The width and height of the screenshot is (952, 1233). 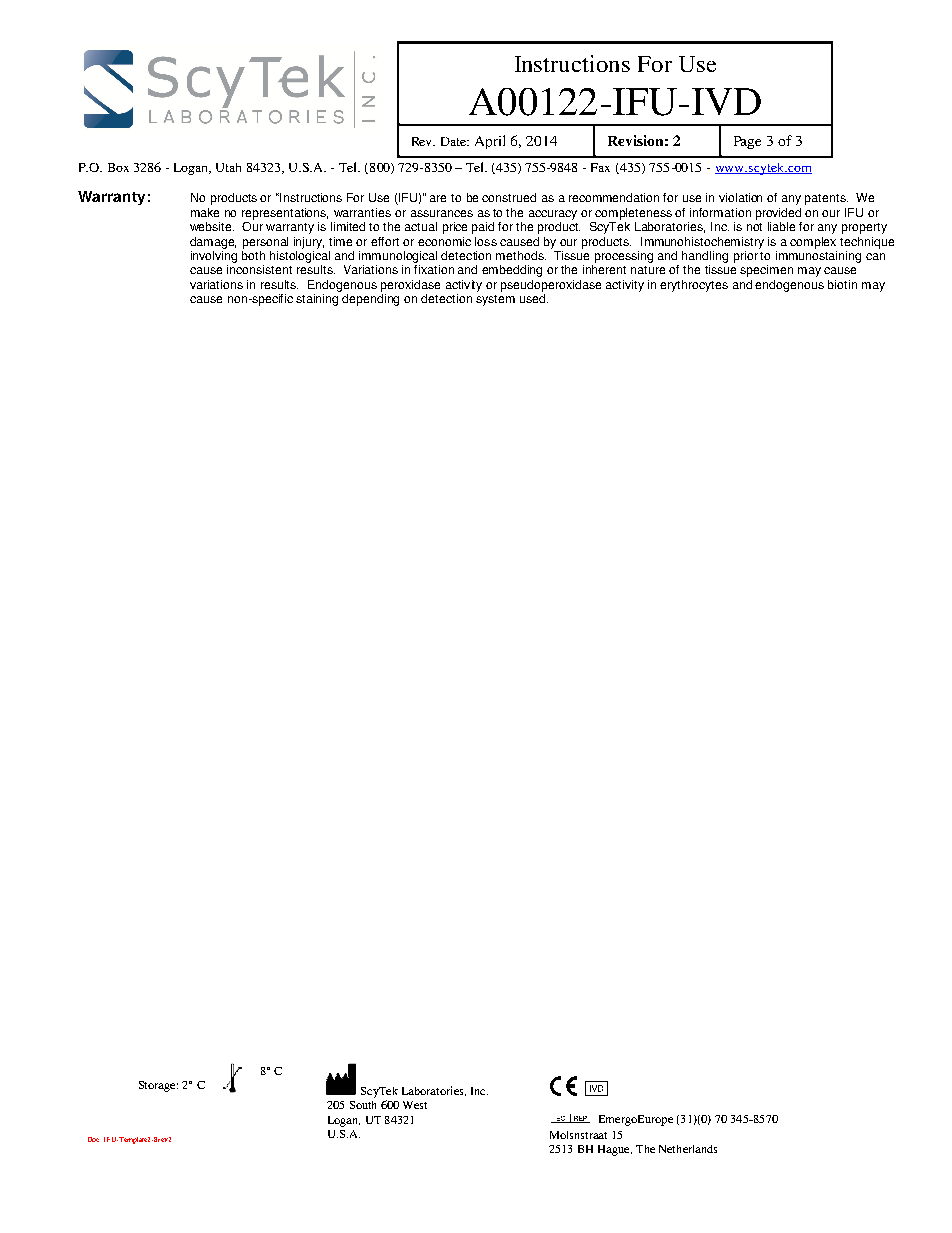 I want to click on involving, so click(x=214, y=255).
